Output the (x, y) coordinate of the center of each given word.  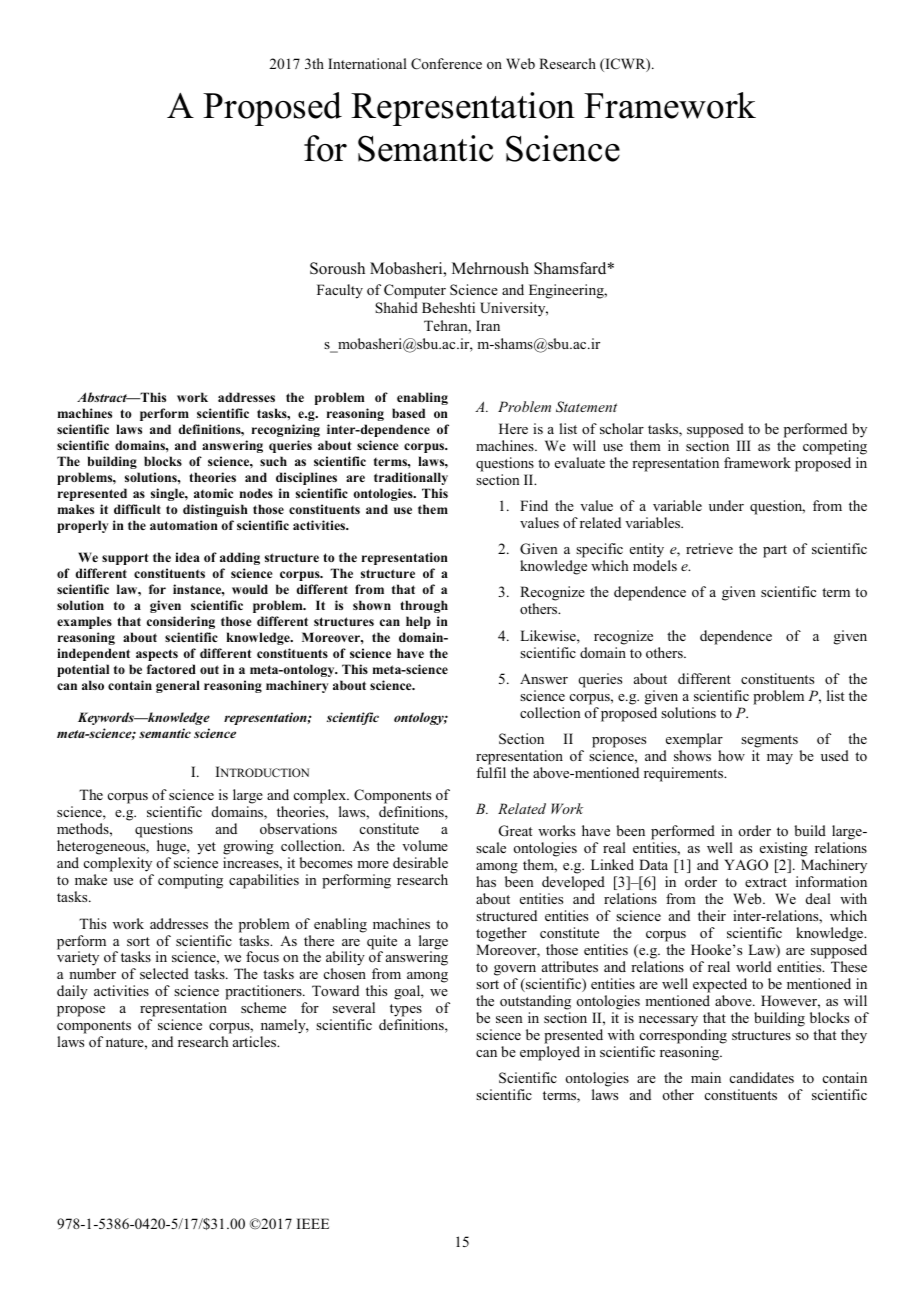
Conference (446, 64)
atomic (213, 493)
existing (784, 849)
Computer (415, 291)
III (744, 445)
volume (425, 845)
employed (550, 1053)
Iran (488, 325)
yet (206, 848)
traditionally (411, 478)
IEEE (313, 1223)
